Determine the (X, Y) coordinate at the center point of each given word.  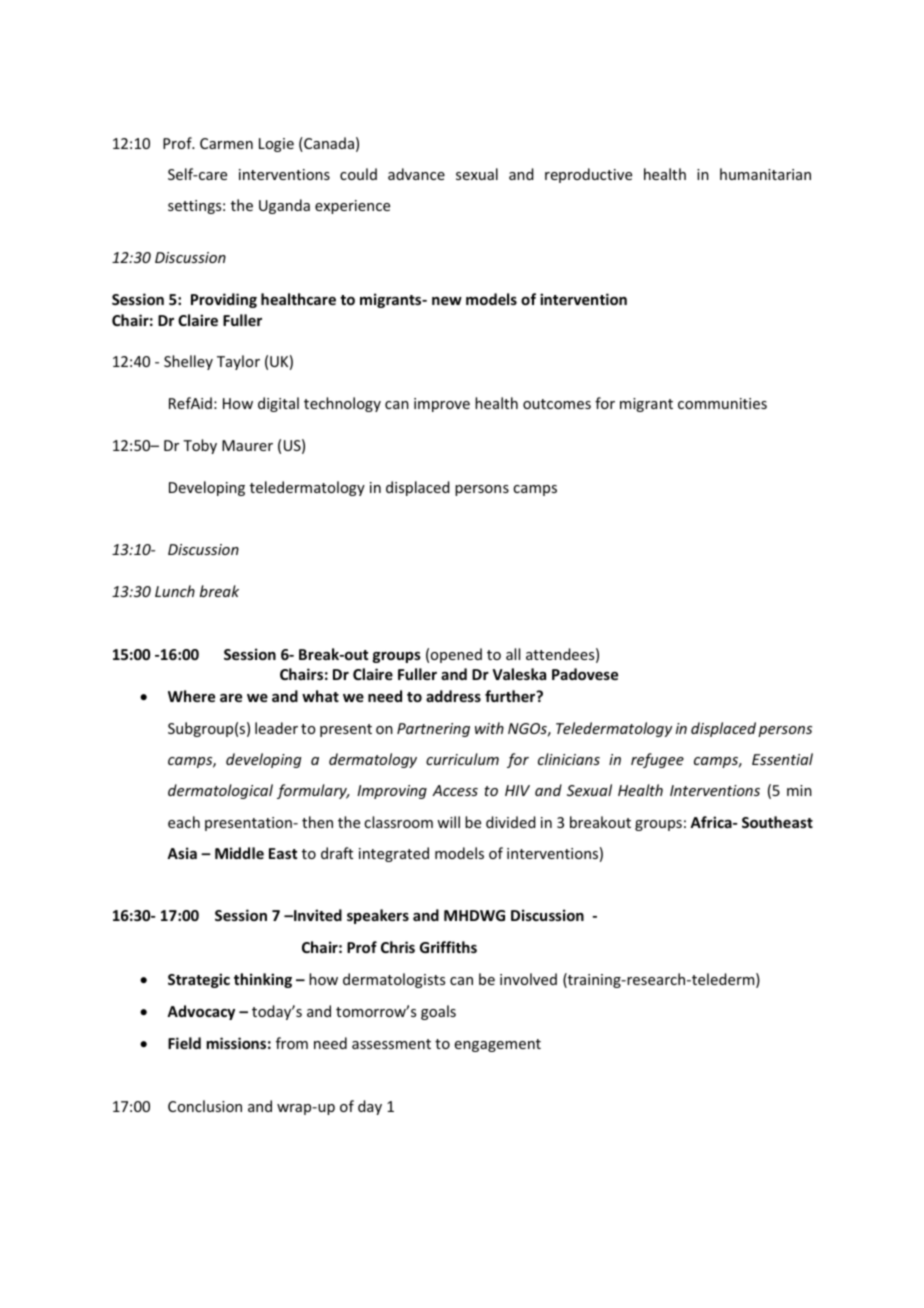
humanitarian (765, 174)
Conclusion (205, 1106)
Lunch (175, 591)
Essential (782, 759)
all (513, 654)
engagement (498, 1045)
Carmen (226, 143)
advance (416, 174)
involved (528, 979)
